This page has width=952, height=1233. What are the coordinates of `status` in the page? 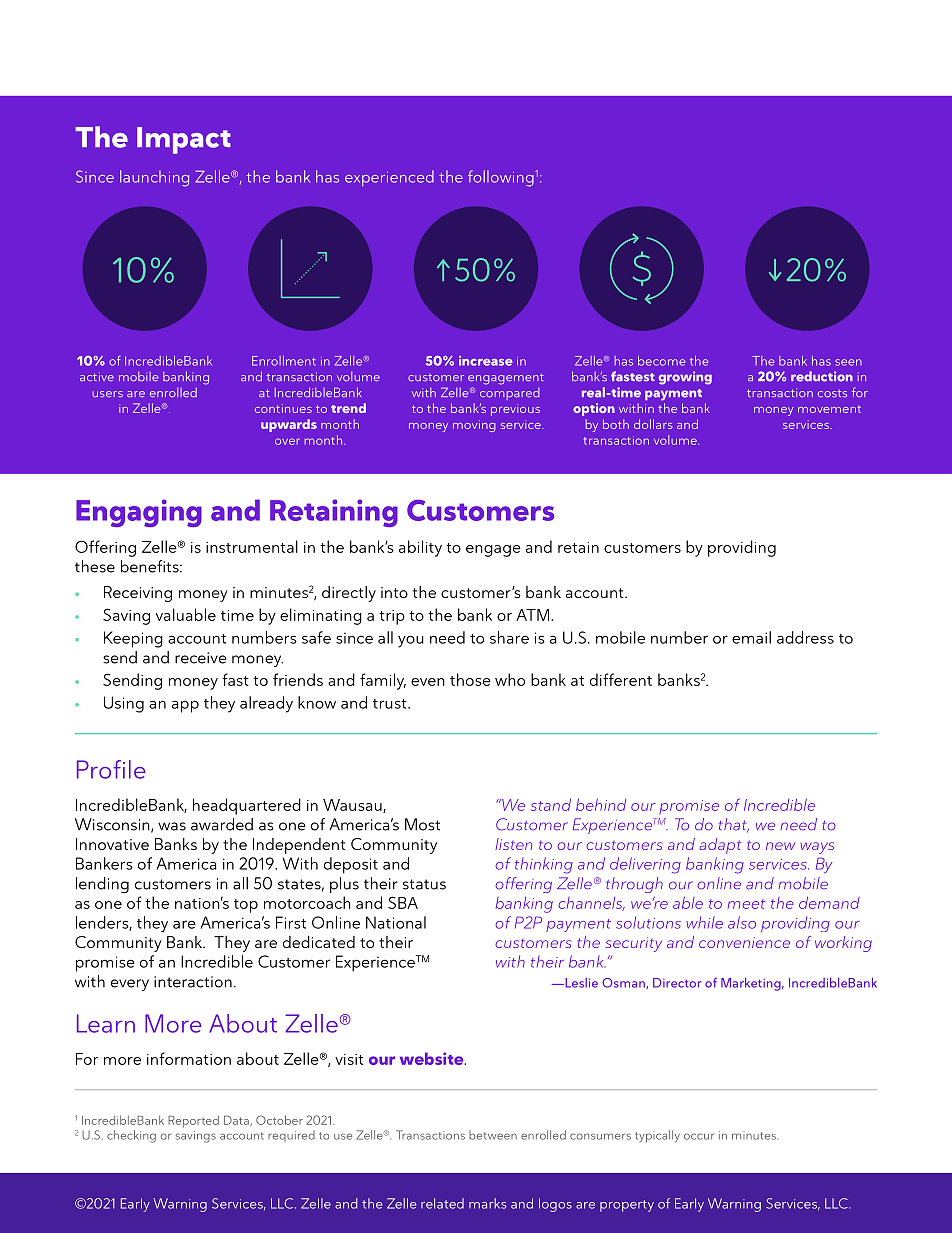 It's located at (424, 884).
